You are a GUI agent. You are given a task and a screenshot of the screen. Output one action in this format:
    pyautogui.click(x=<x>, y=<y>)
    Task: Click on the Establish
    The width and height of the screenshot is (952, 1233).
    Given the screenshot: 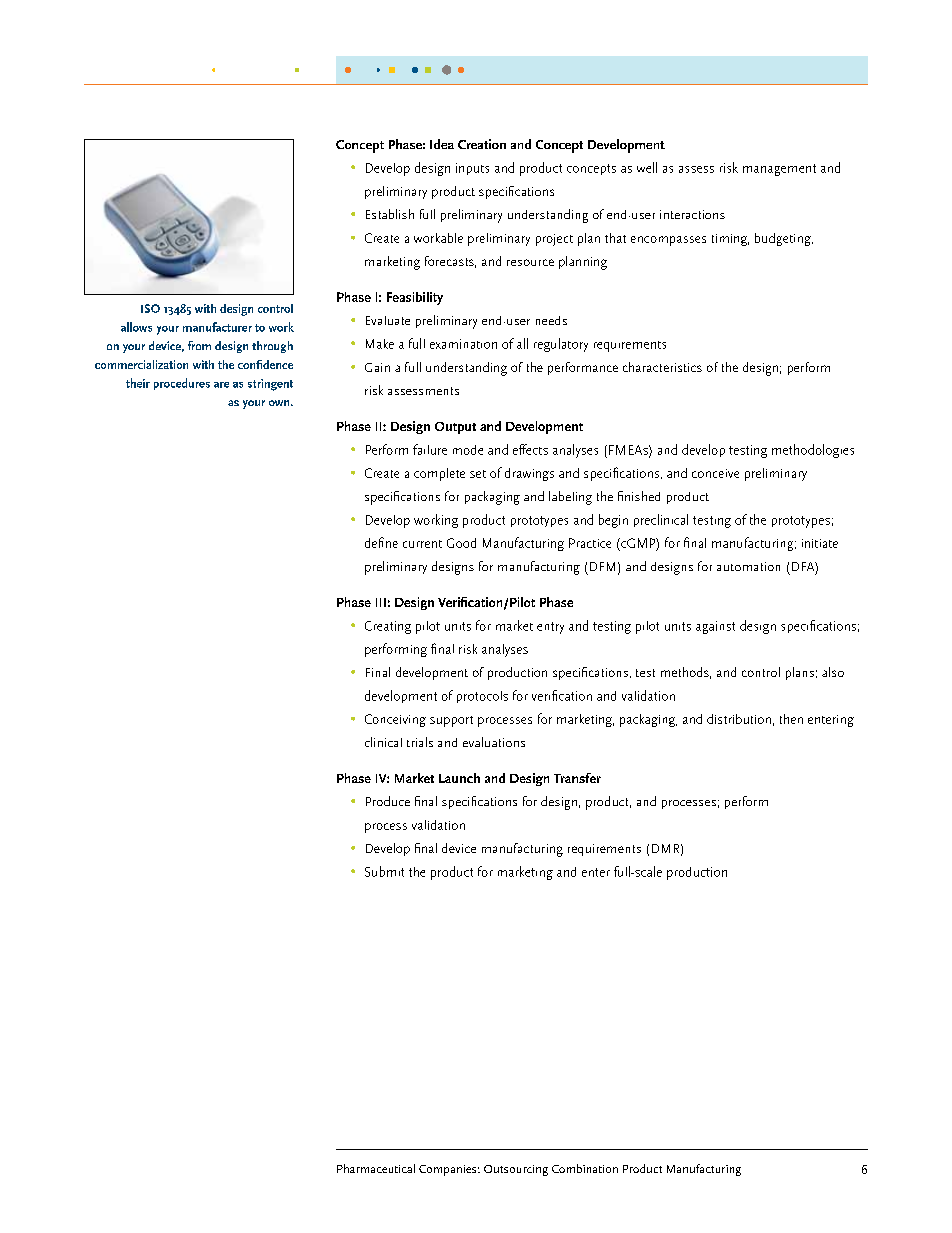 What is the action you would take?
    pyautogui.click(x=390, y=214)
